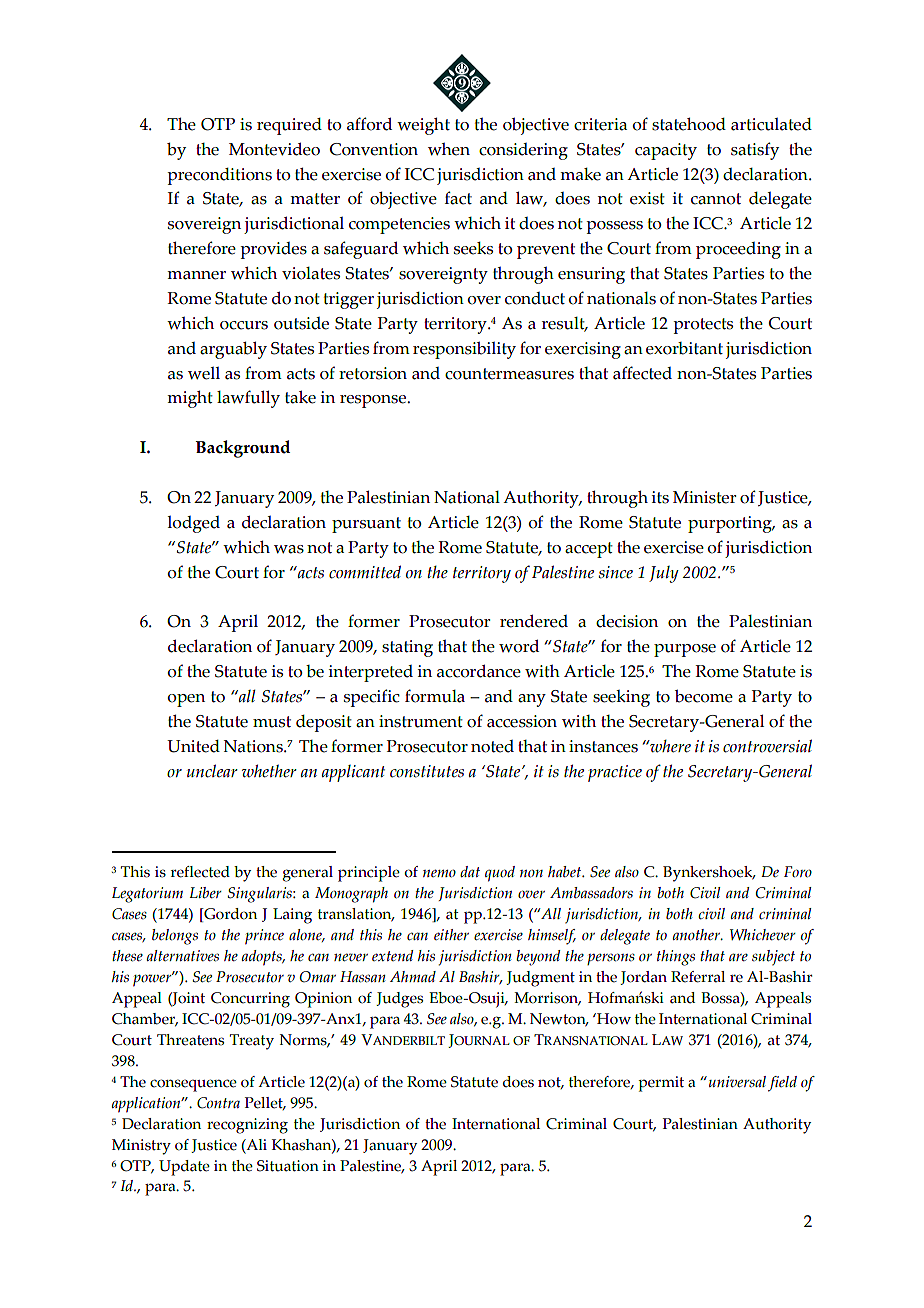 Image resolution: width=924 pixels, height=1308 pixels. I want to click on purpose, so click(685, 650).
